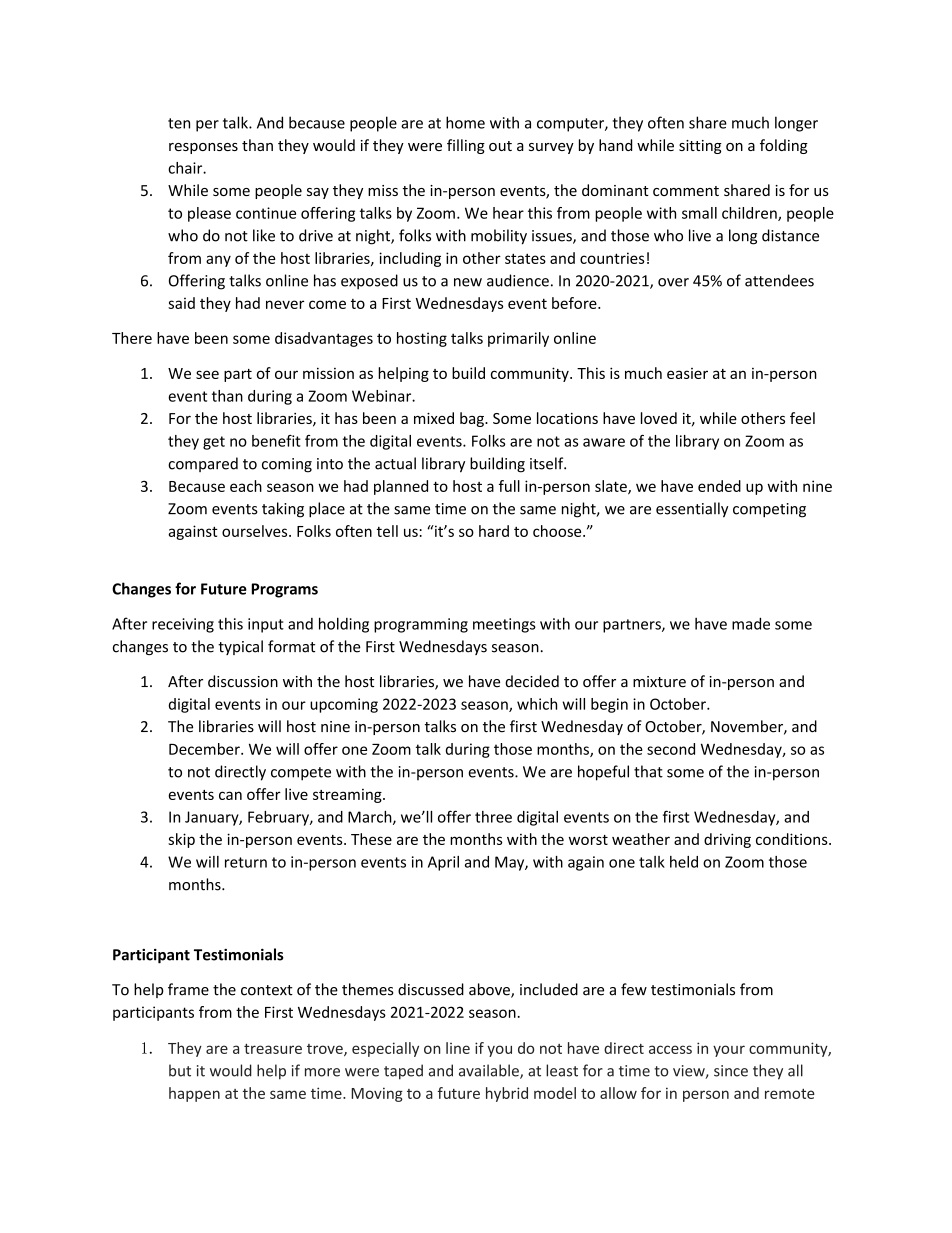 The height and width of the screenshot is (1233, 952). What do you see at coordinates (181, 840) in the screenshot?
I see `skip` at bounding box center [181, 840].
